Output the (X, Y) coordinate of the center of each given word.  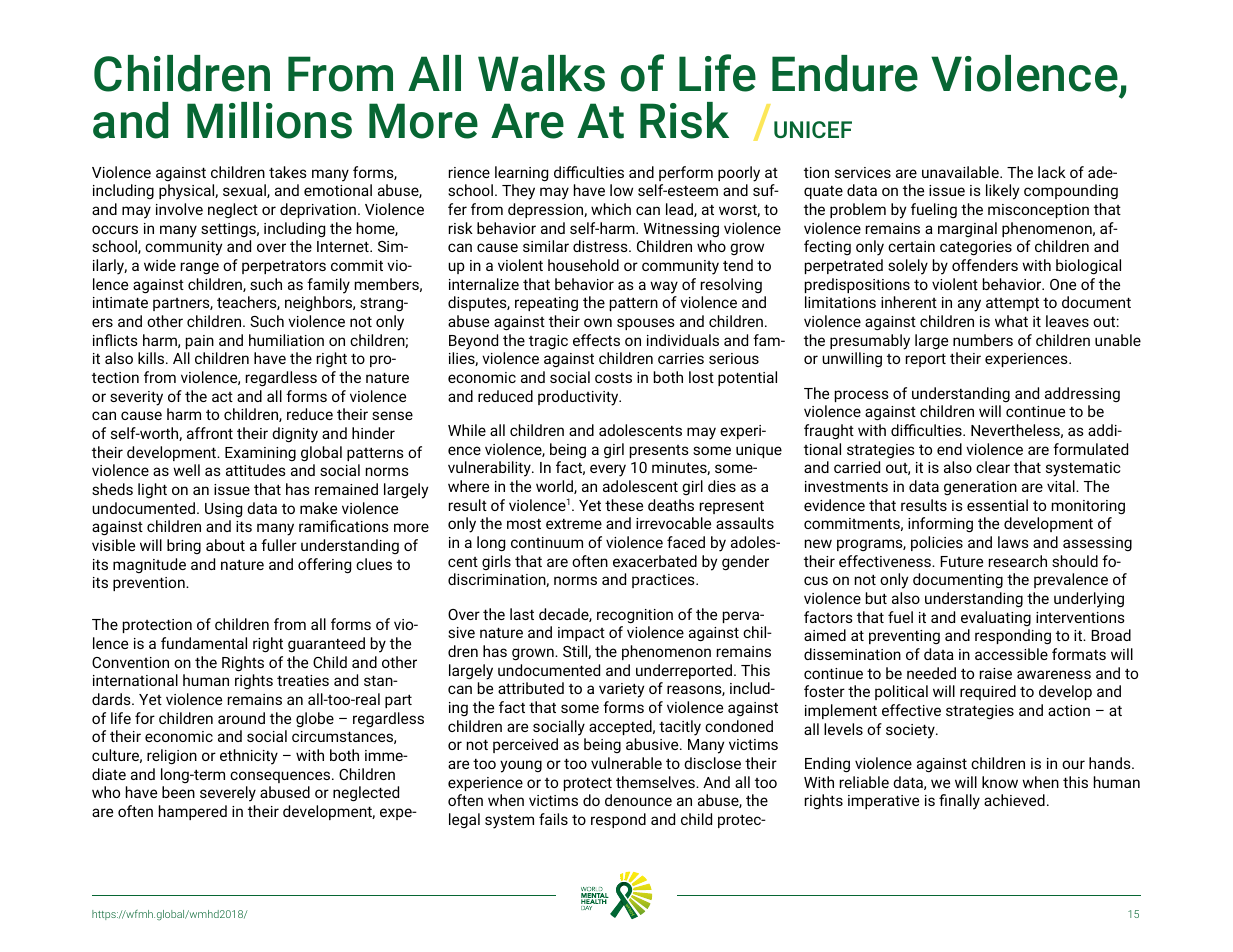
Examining (260, 454)
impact (581, 634)
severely (228, 794)
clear (993, 467)
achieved (1014, 800)
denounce (638, 800)
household (583, 265)
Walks (541, 73)
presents (659, 451)
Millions (269, 120)
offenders (985, 265)
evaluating (996, 618)
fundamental (204, 643)
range (200, 268)
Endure (845, 73)
